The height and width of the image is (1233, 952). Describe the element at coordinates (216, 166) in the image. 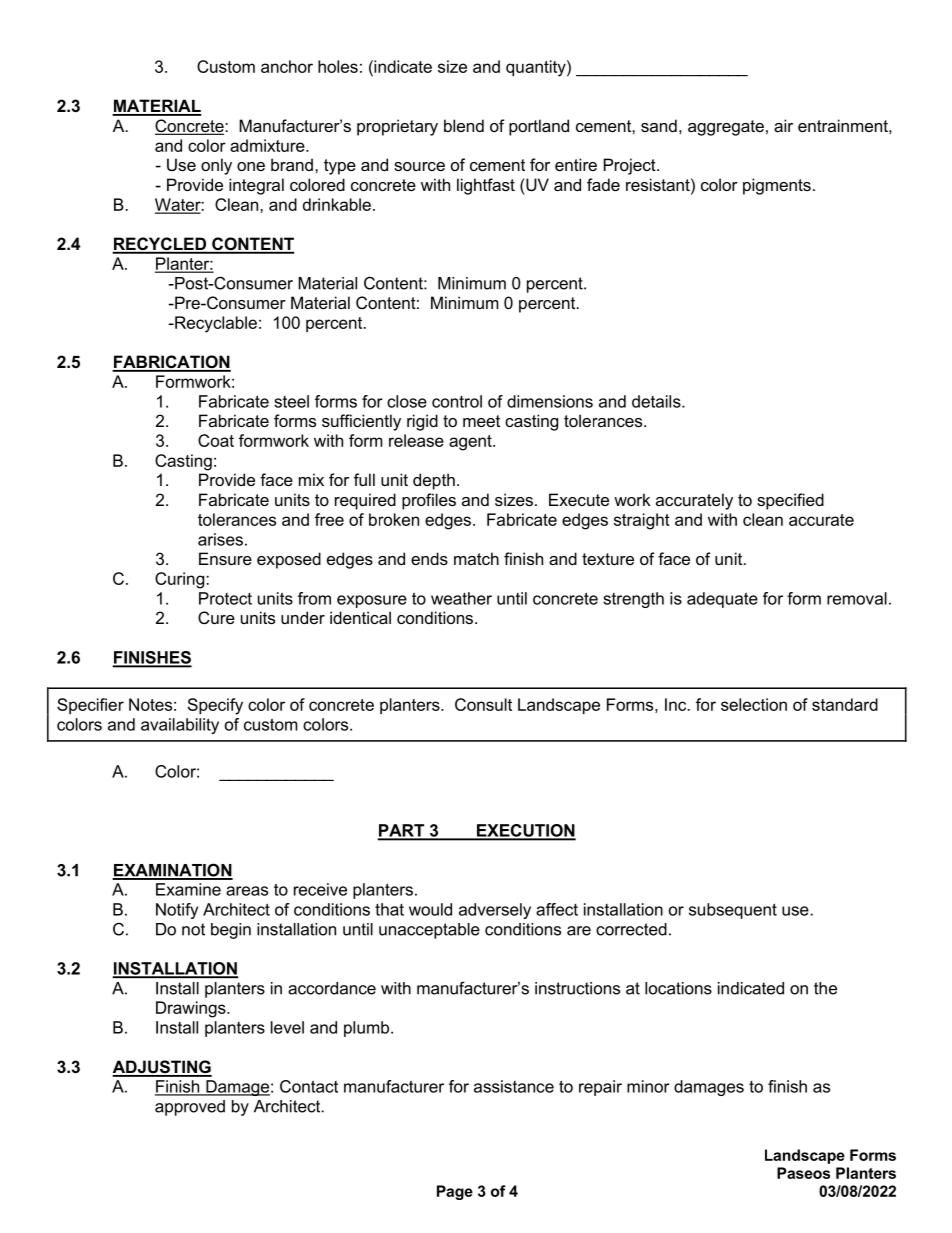

I see `only` at that location.
